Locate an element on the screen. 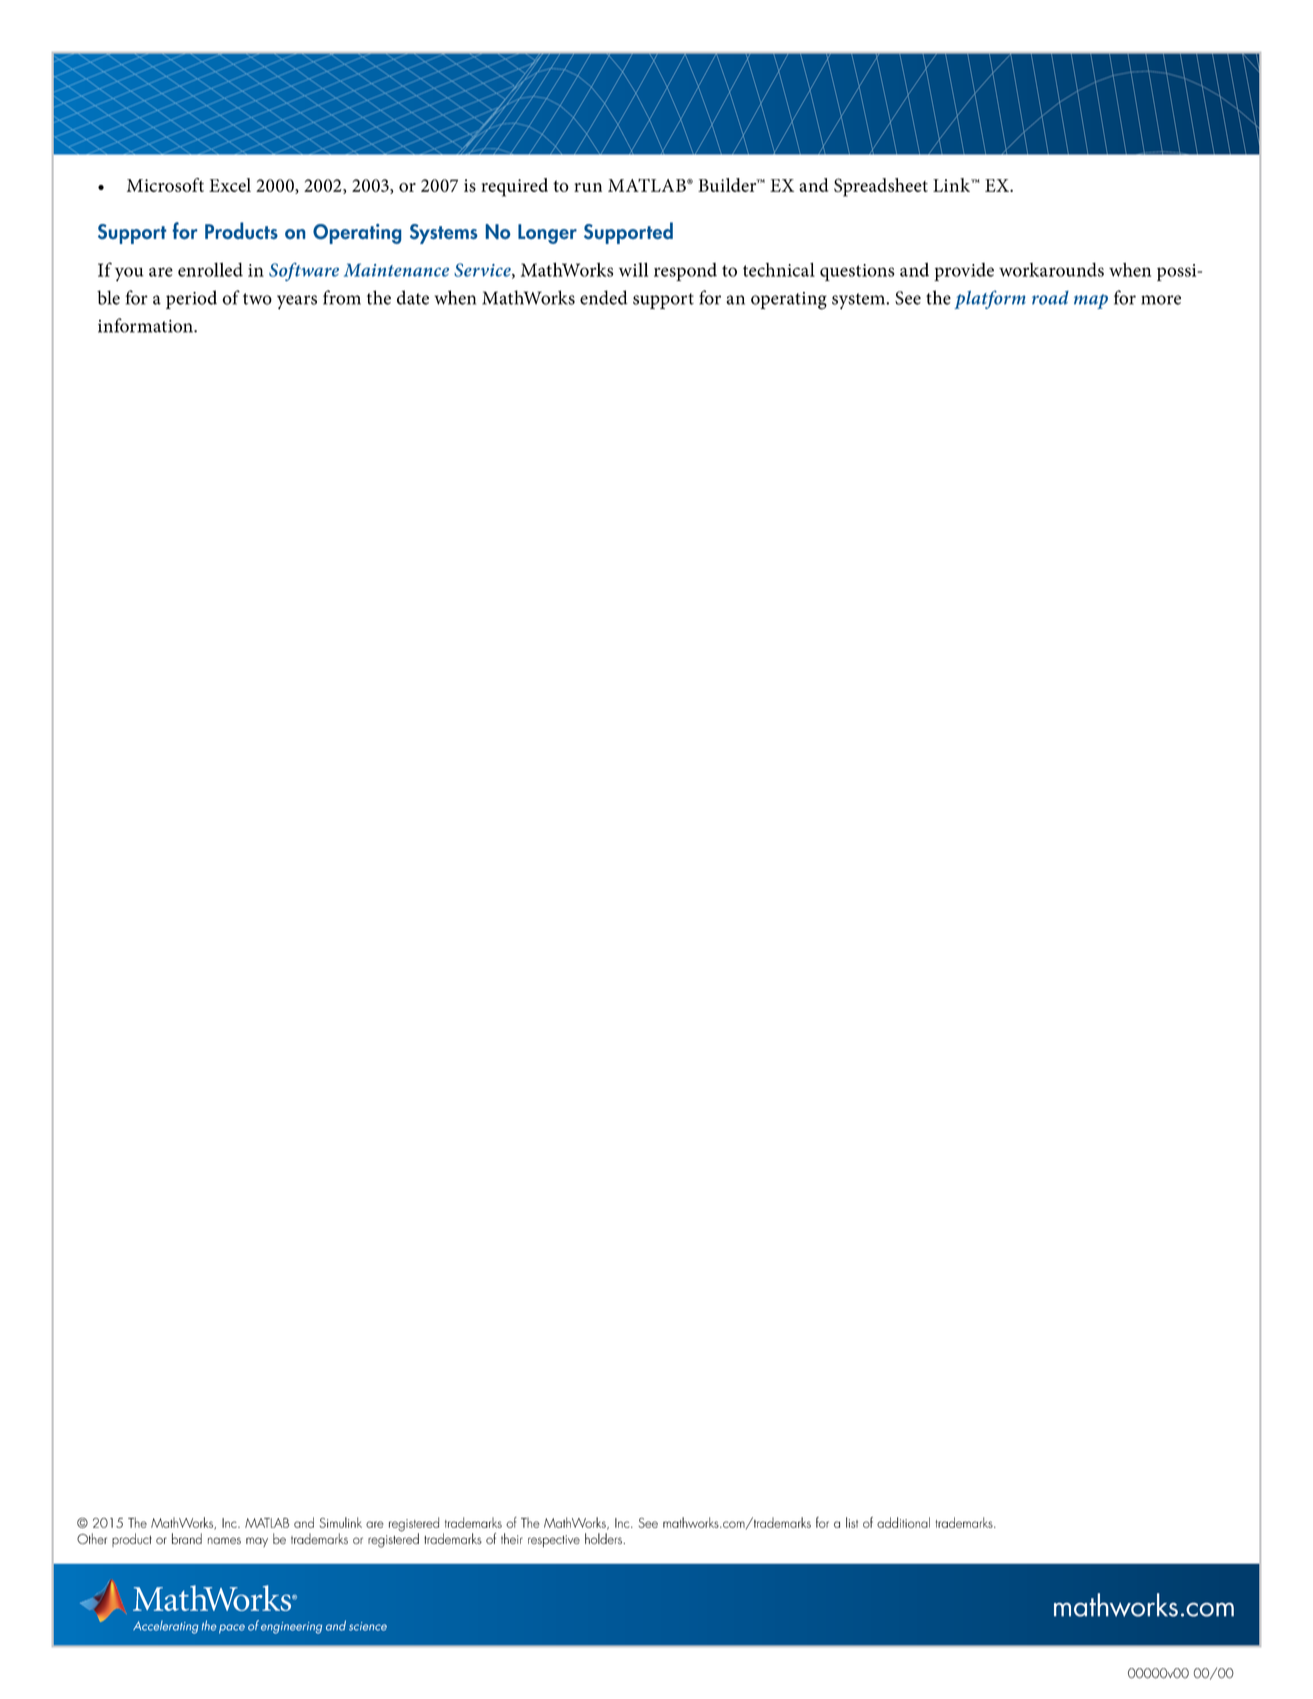 The width and height of the screenshot is (1313, 1699). ended is located at coordinates (604, 297).
